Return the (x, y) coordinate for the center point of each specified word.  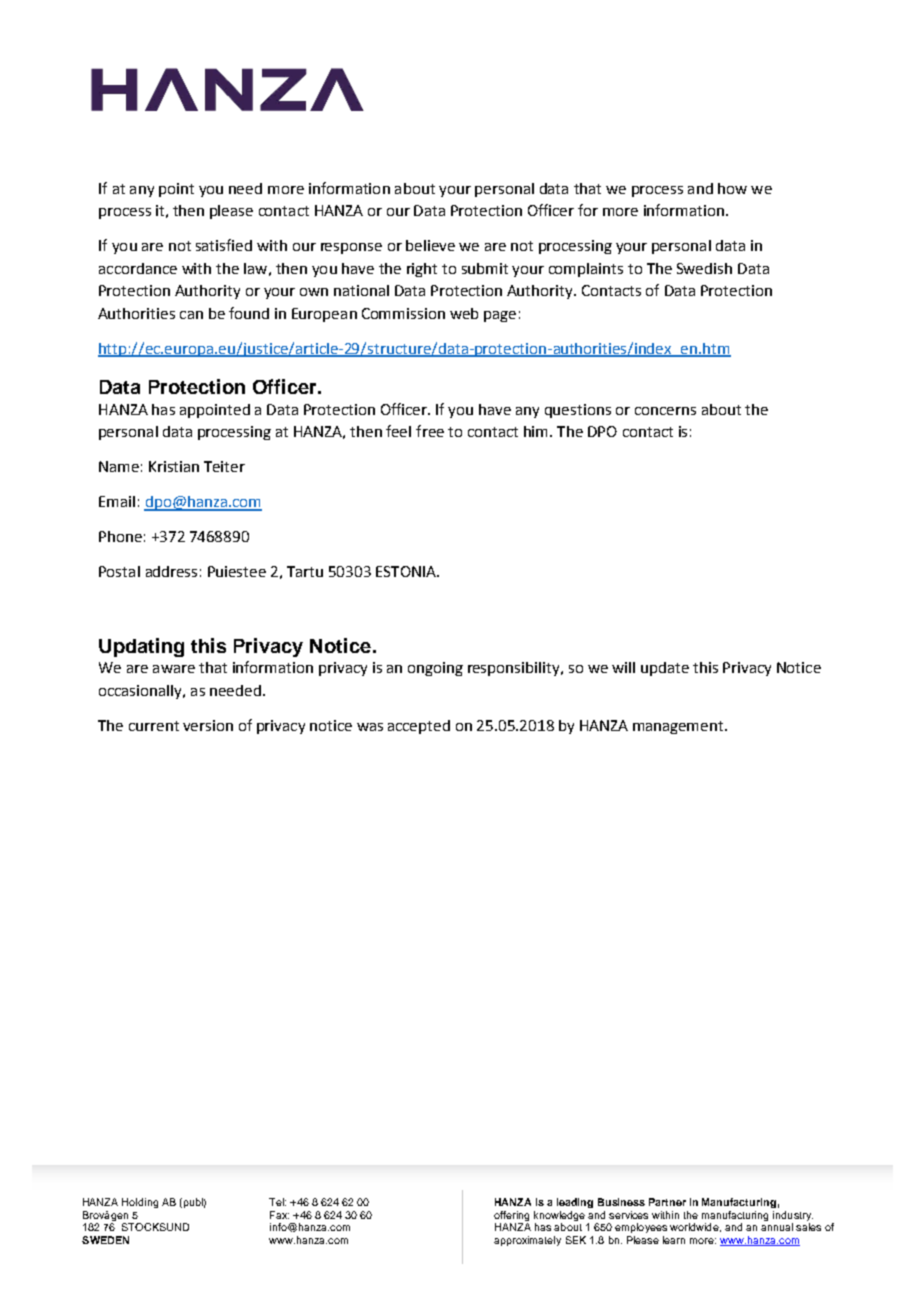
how (732, 188)
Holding (140, 1203)
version (208, 725)
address (171, 571)
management (679, 727)
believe (430, 245)
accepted (419, 727)
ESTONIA (407, 571)
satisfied (224, 245)
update (665, 669)
